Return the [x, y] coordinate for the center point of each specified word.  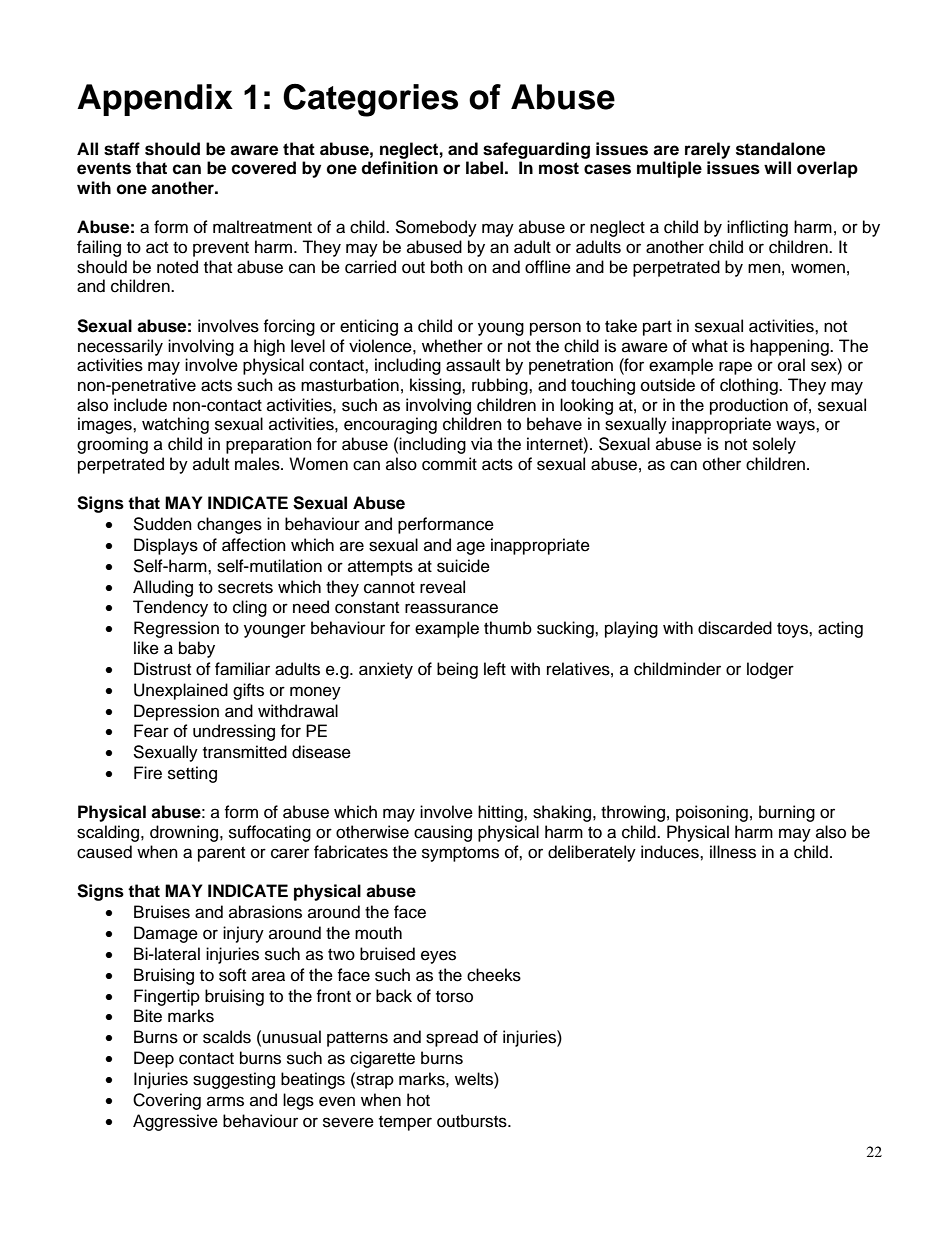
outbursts [473, 1121]
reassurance [451, 608]
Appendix [155, 100]
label [484, 168]
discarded [735, 628]
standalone [780, 149]
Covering [167, 1101]
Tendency [170, 608]
